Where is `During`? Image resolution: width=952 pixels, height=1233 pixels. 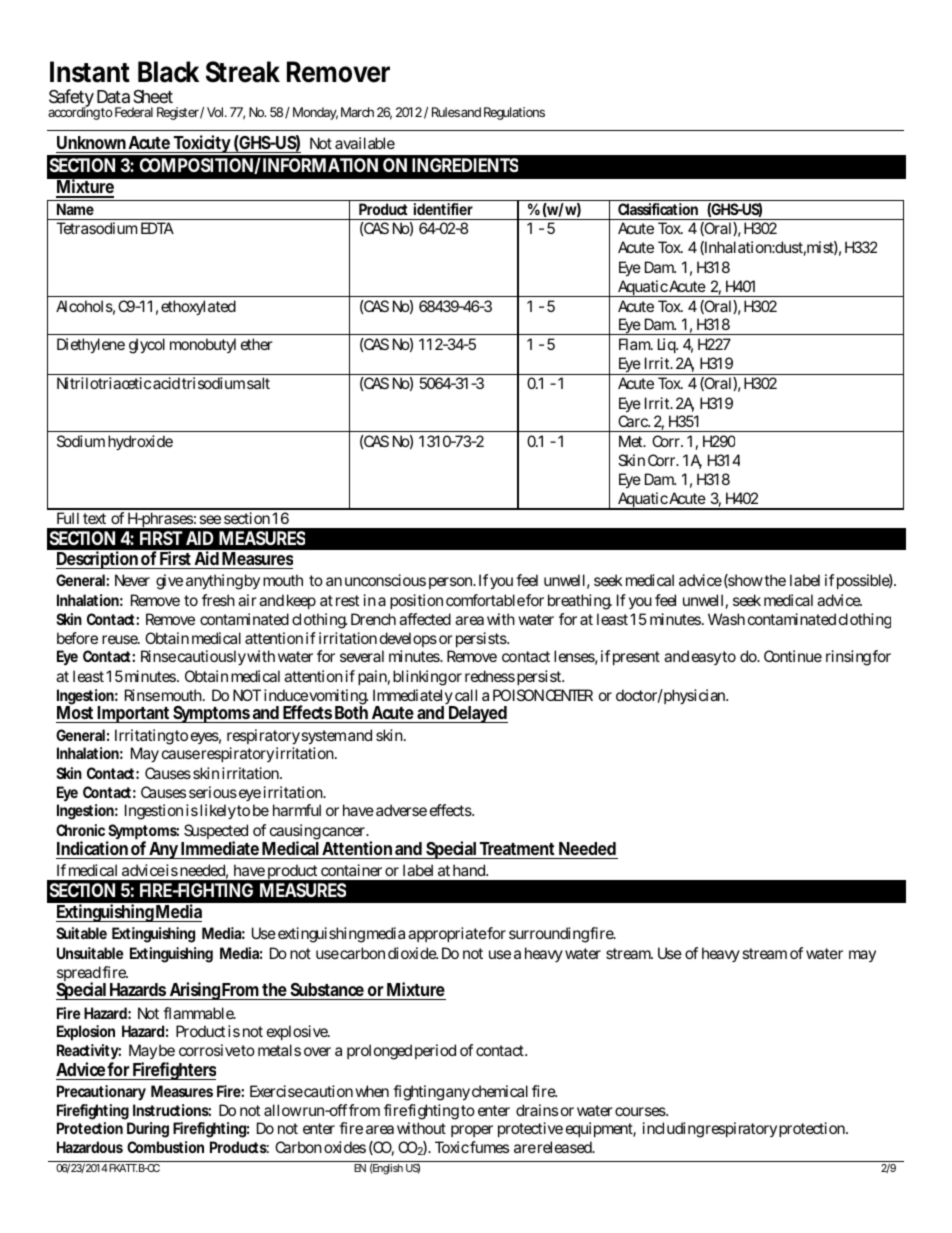
During is located at coordinates (148, 1130).
